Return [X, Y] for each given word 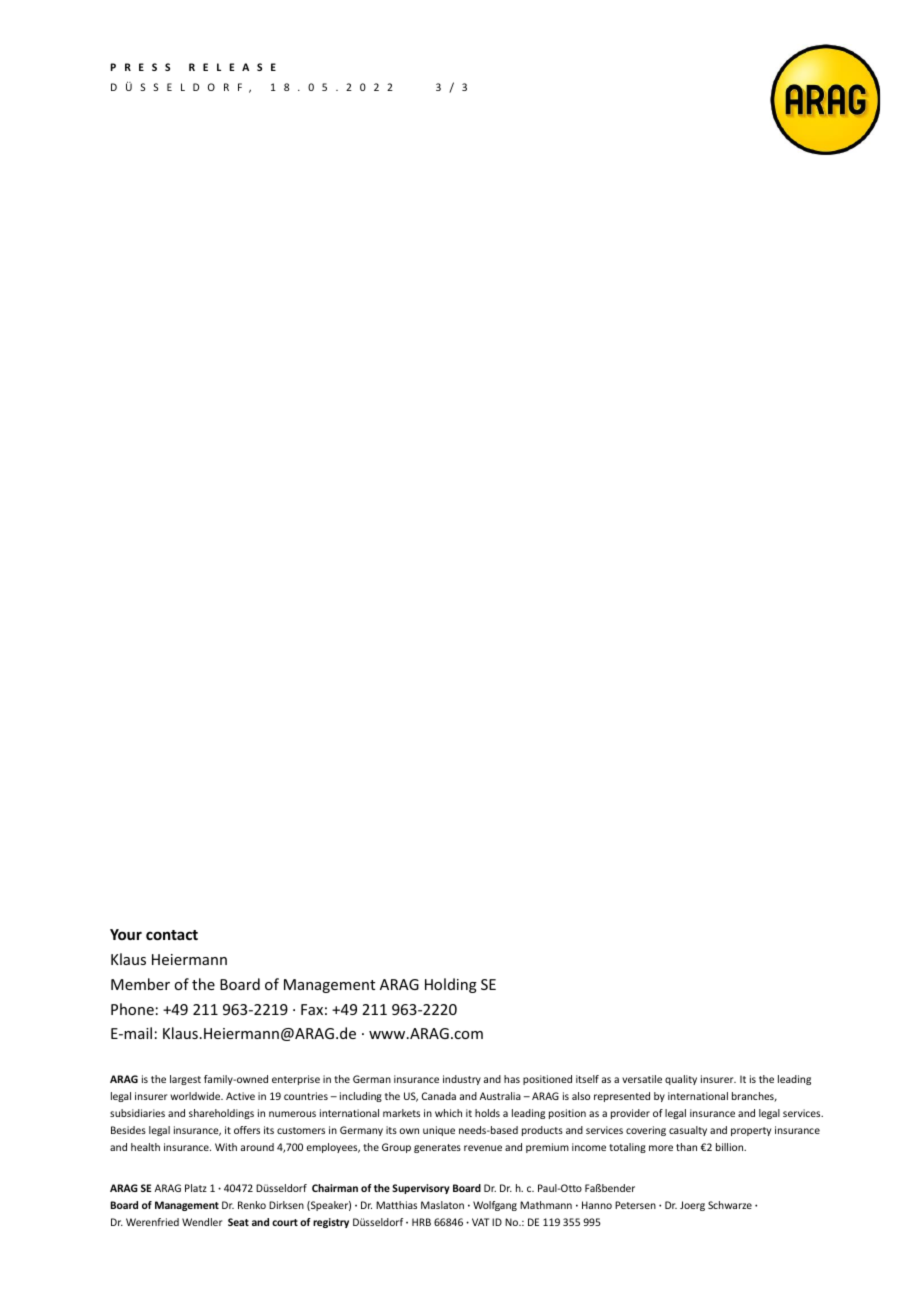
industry [462, 1080]
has [512, 1079]
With [226, 1147]
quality [681, 1080]
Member [140, 984]
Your [126, 934]
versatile [642, 1079]
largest [185, 1080]
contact [172, 935]
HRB [421, 1222]
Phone [132, 1009]
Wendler [202, 1222]
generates [437, 1148]
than [686, 1147]
